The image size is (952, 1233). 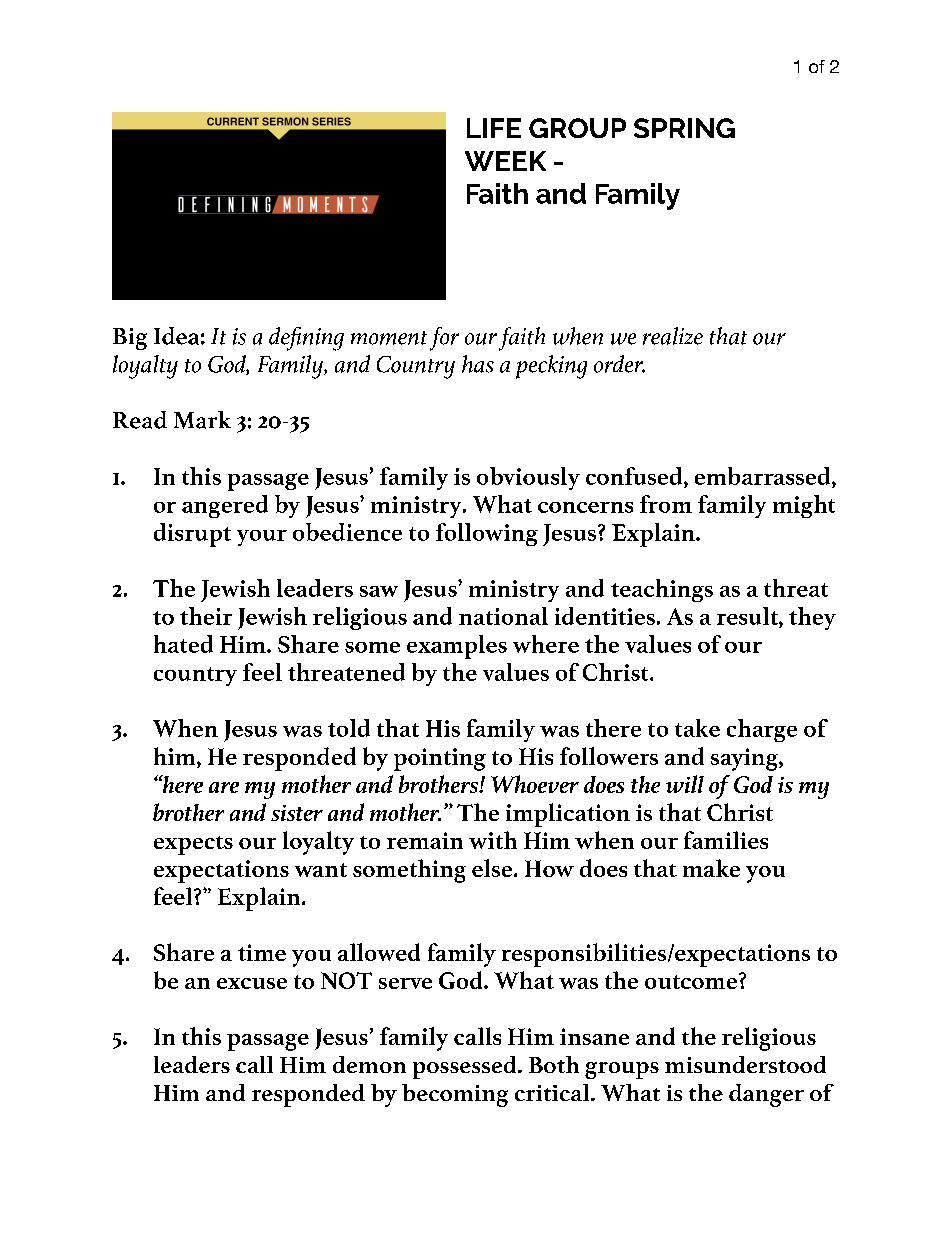 I want to click on teachings, so click(x=662, y=590).
